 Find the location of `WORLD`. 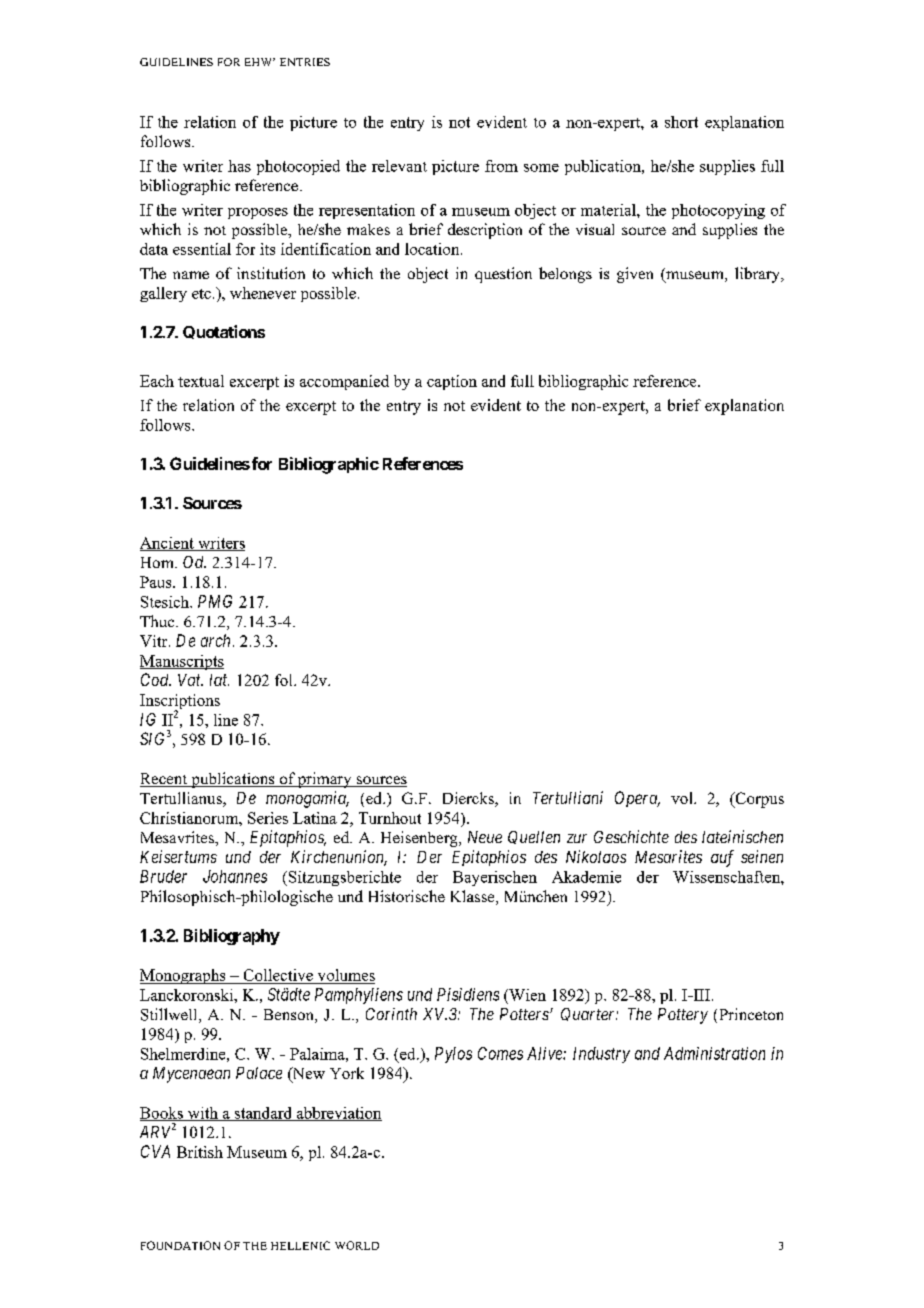

WORLD is located at coordinates (357, 1245).
